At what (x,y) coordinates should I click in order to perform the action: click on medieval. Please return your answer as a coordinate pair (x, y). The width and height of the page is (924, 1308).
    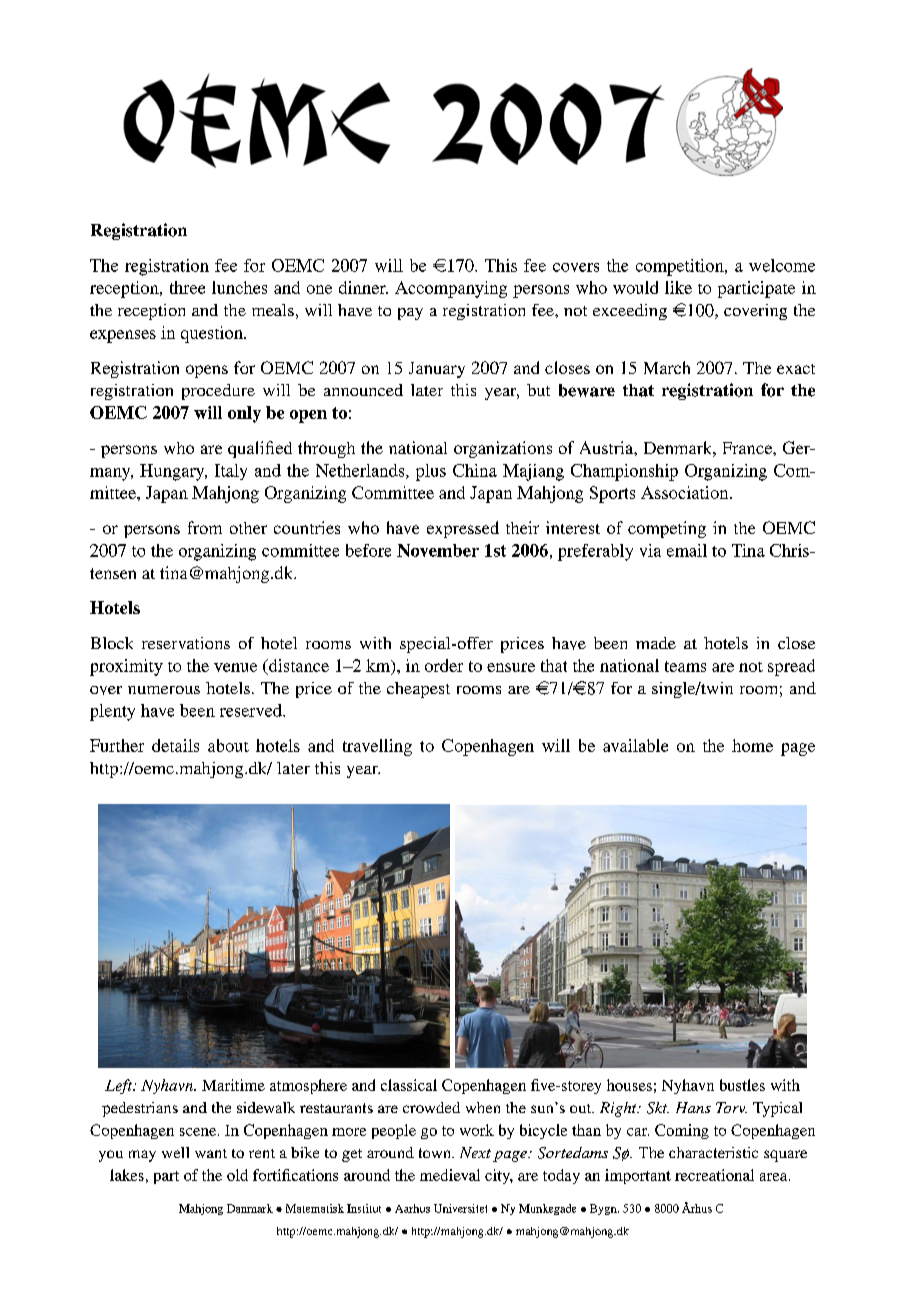
    Looking at the image, I should click on (450, 1175).
